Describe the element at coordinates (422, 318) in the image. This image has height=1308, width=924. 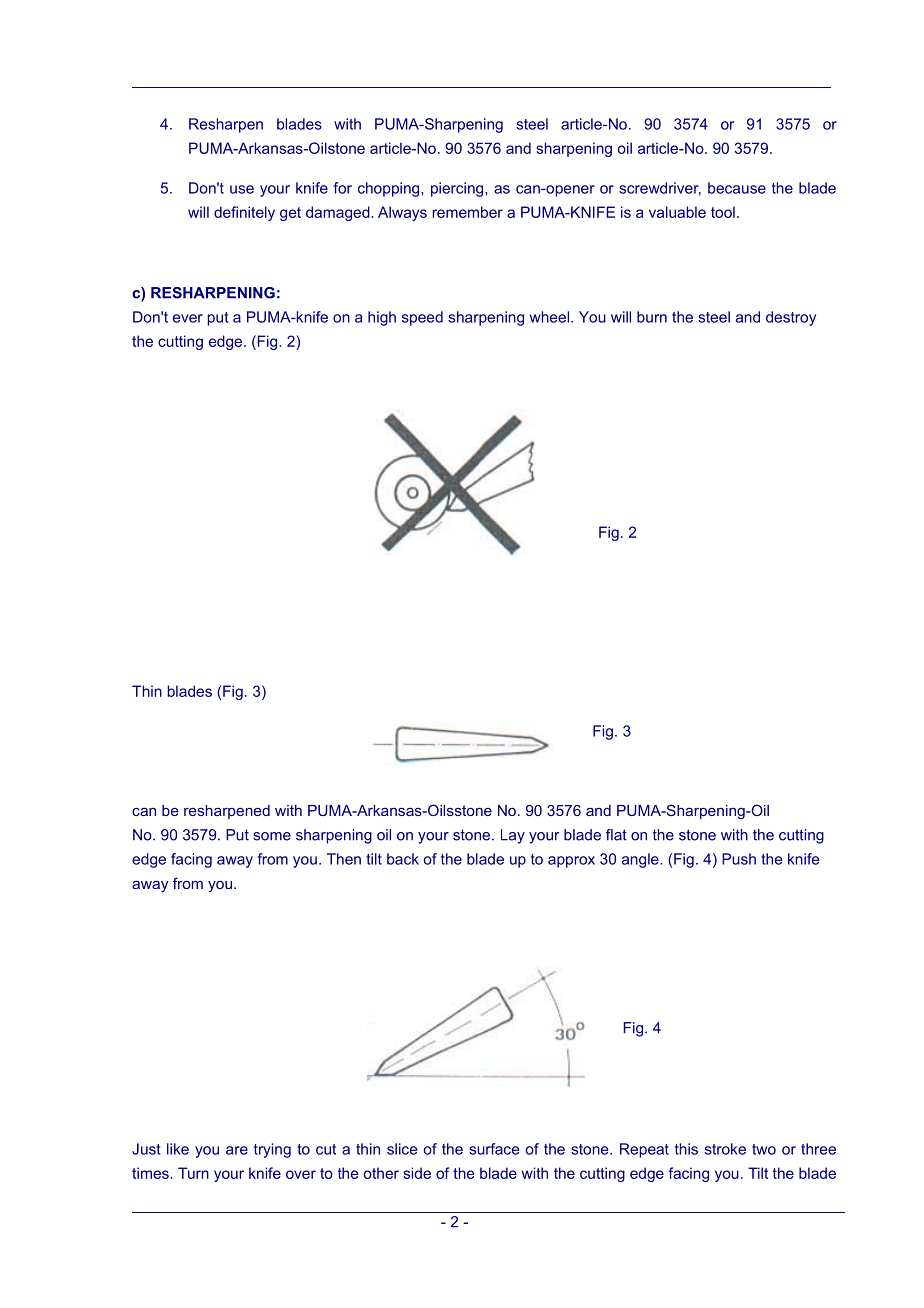
I see `speed` at that location.
